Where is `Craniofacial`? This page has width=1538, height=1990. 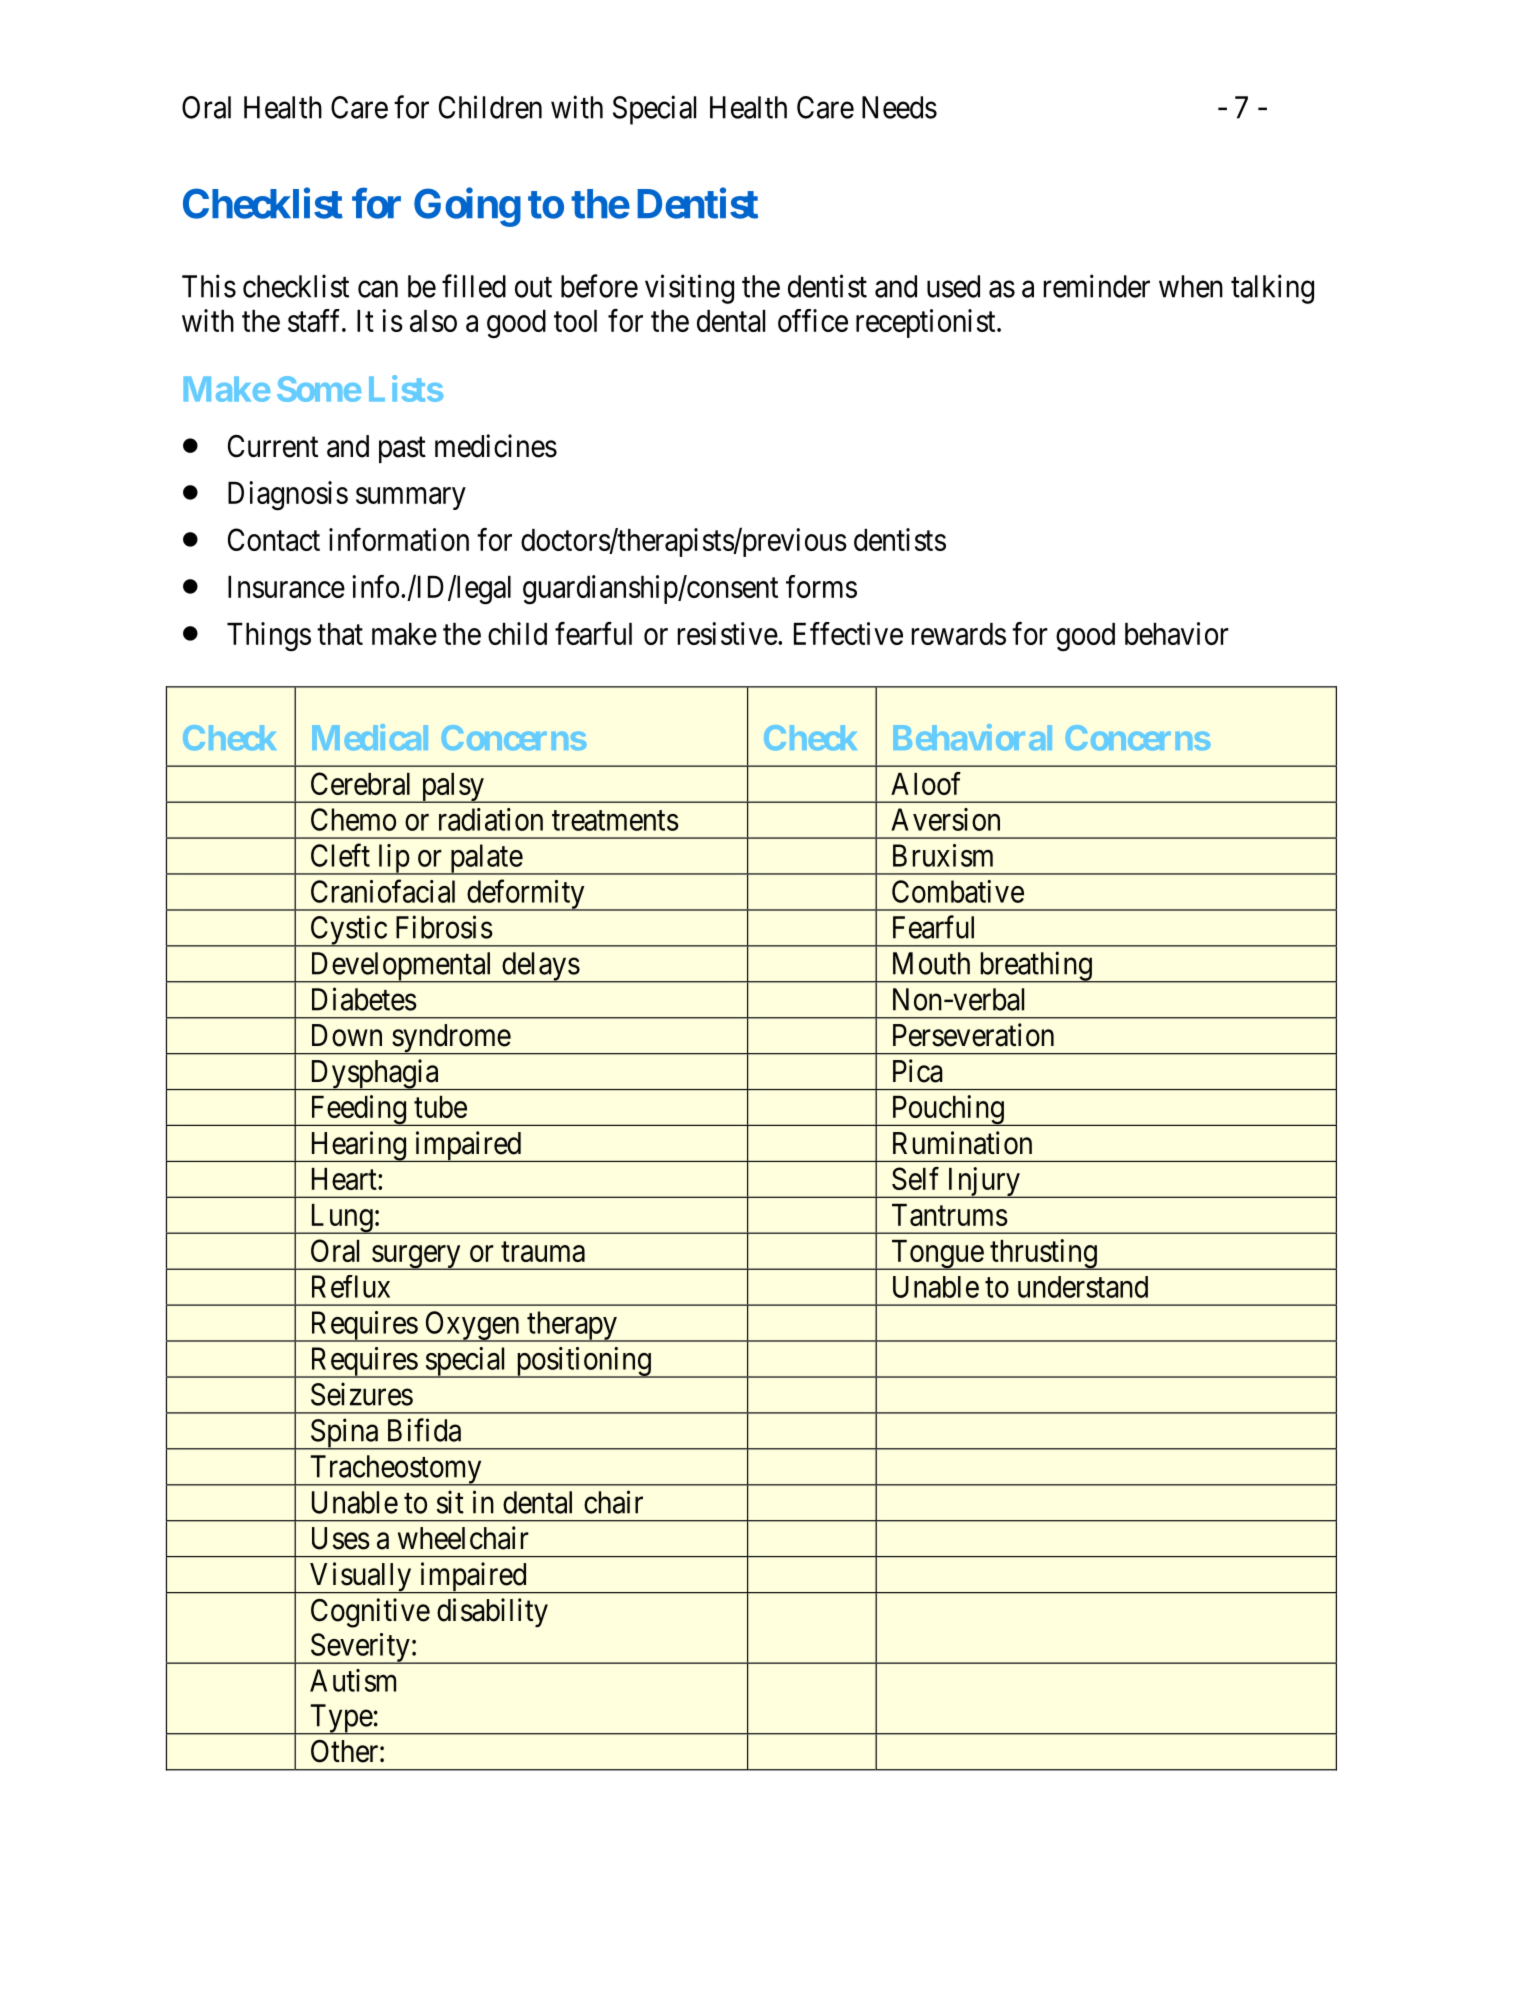
Craniofacial is located at coordinates (383, 891).
